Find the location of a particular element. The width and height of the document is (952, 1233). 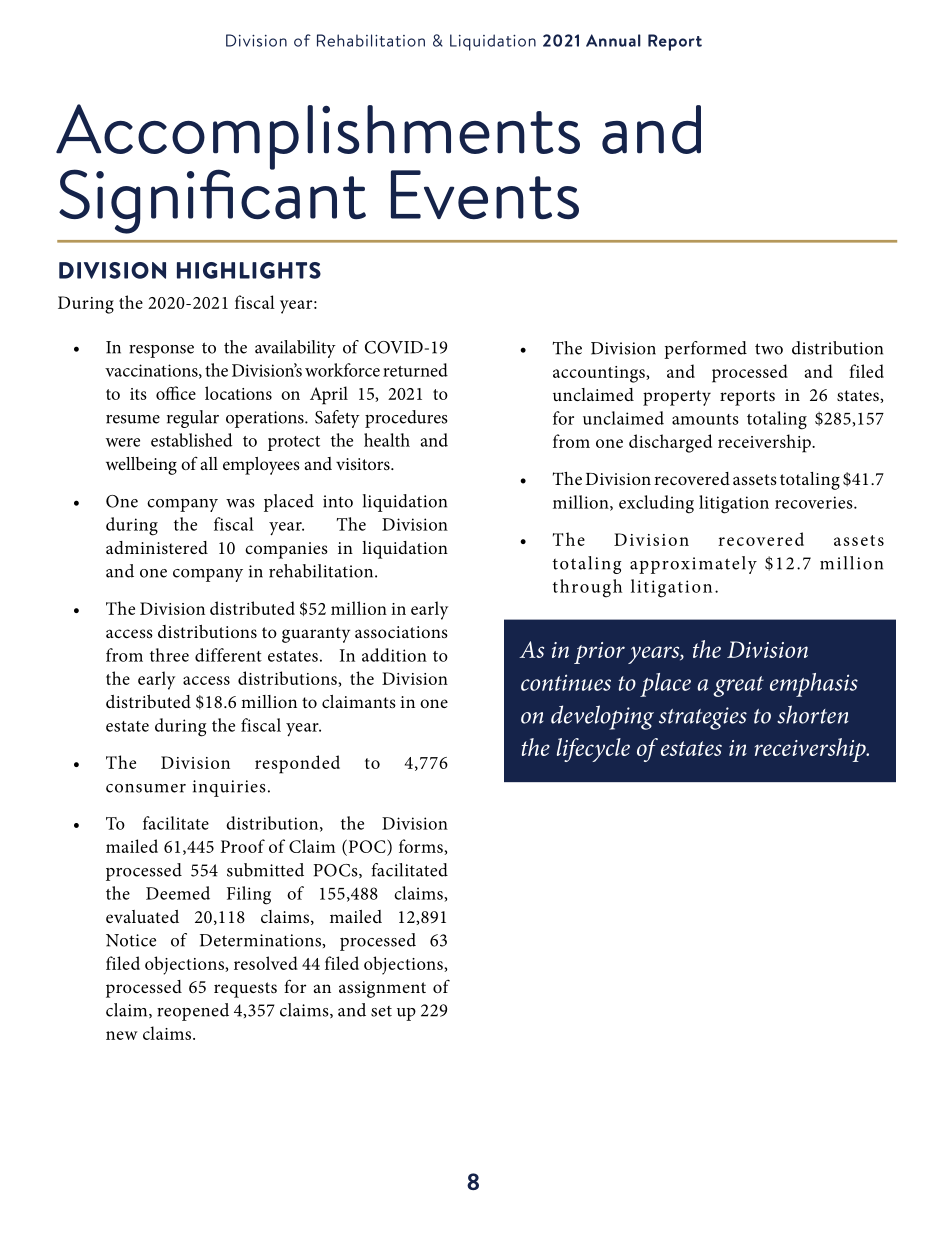

great is located at coordinates (738, 686).
